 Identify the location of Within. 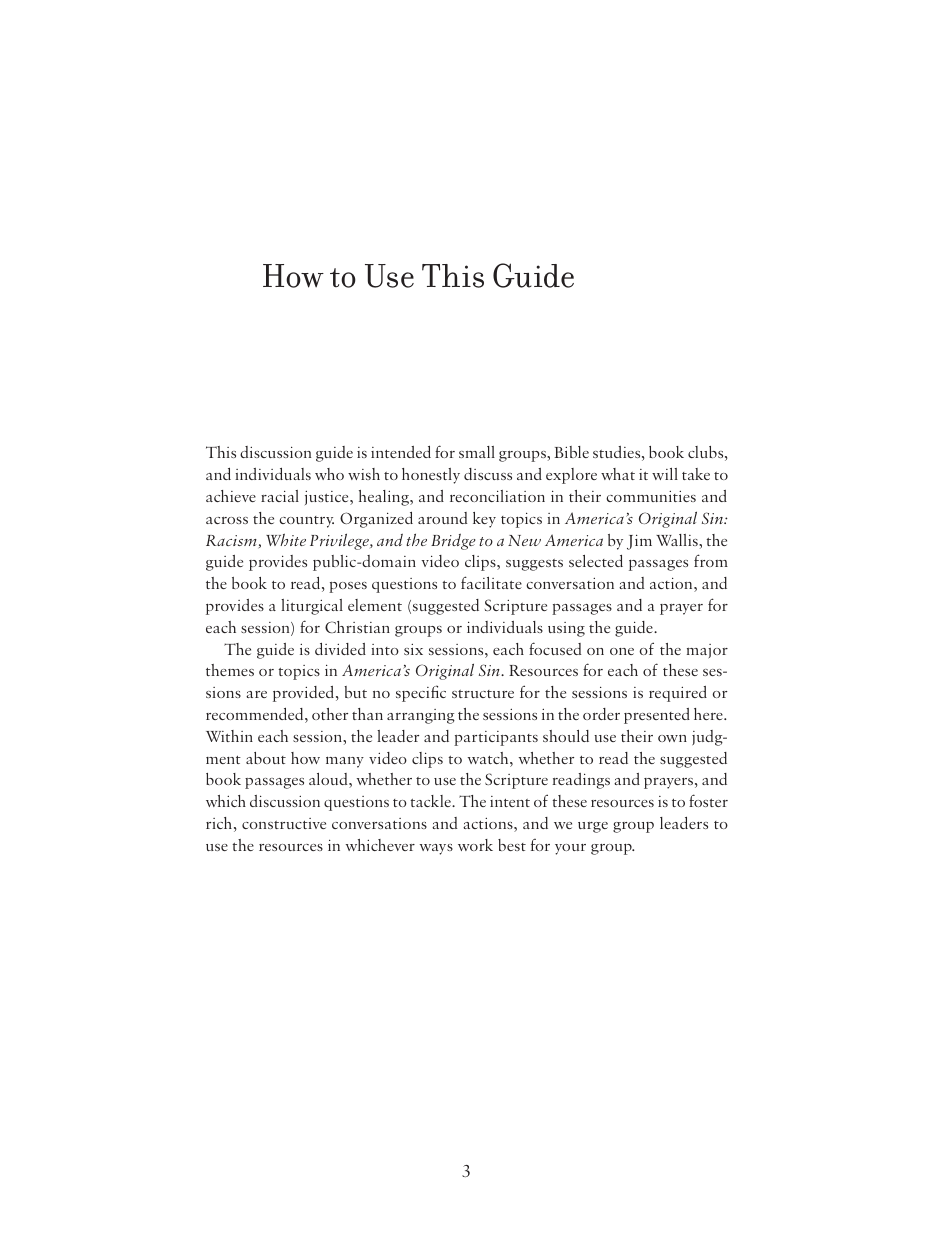
(229, 736).
